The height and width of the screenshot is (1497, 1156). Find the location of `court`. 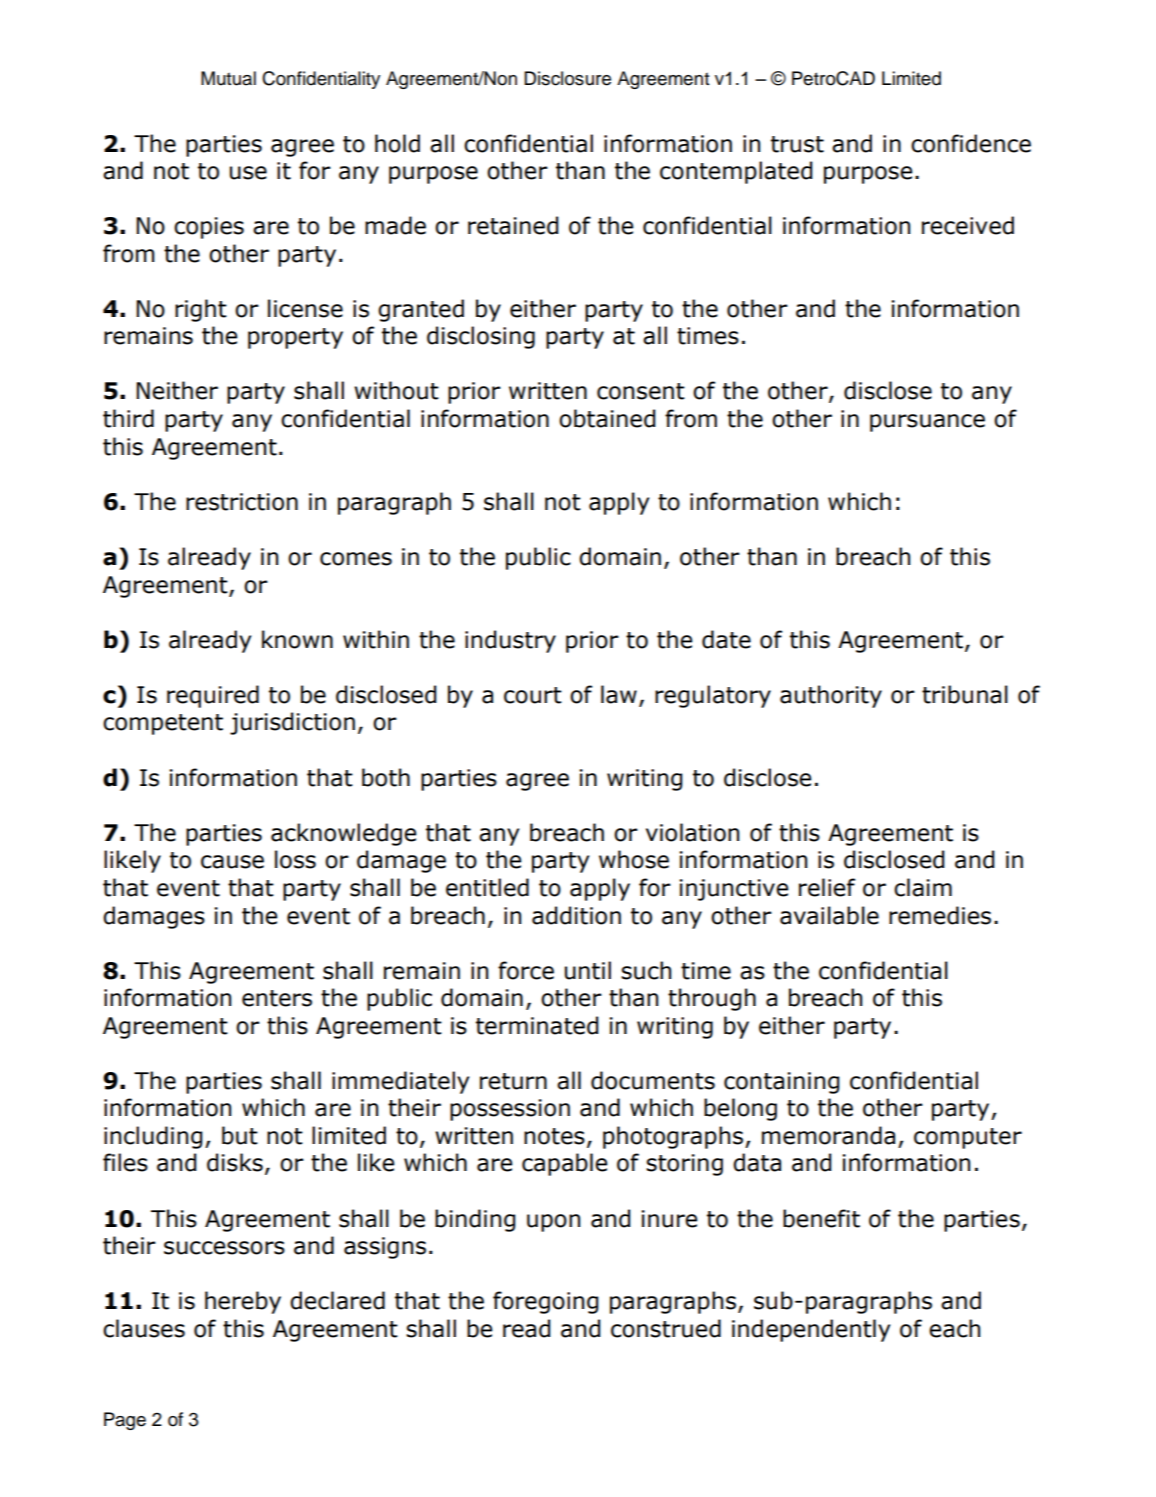

court is located at coordinates (533, 695).
